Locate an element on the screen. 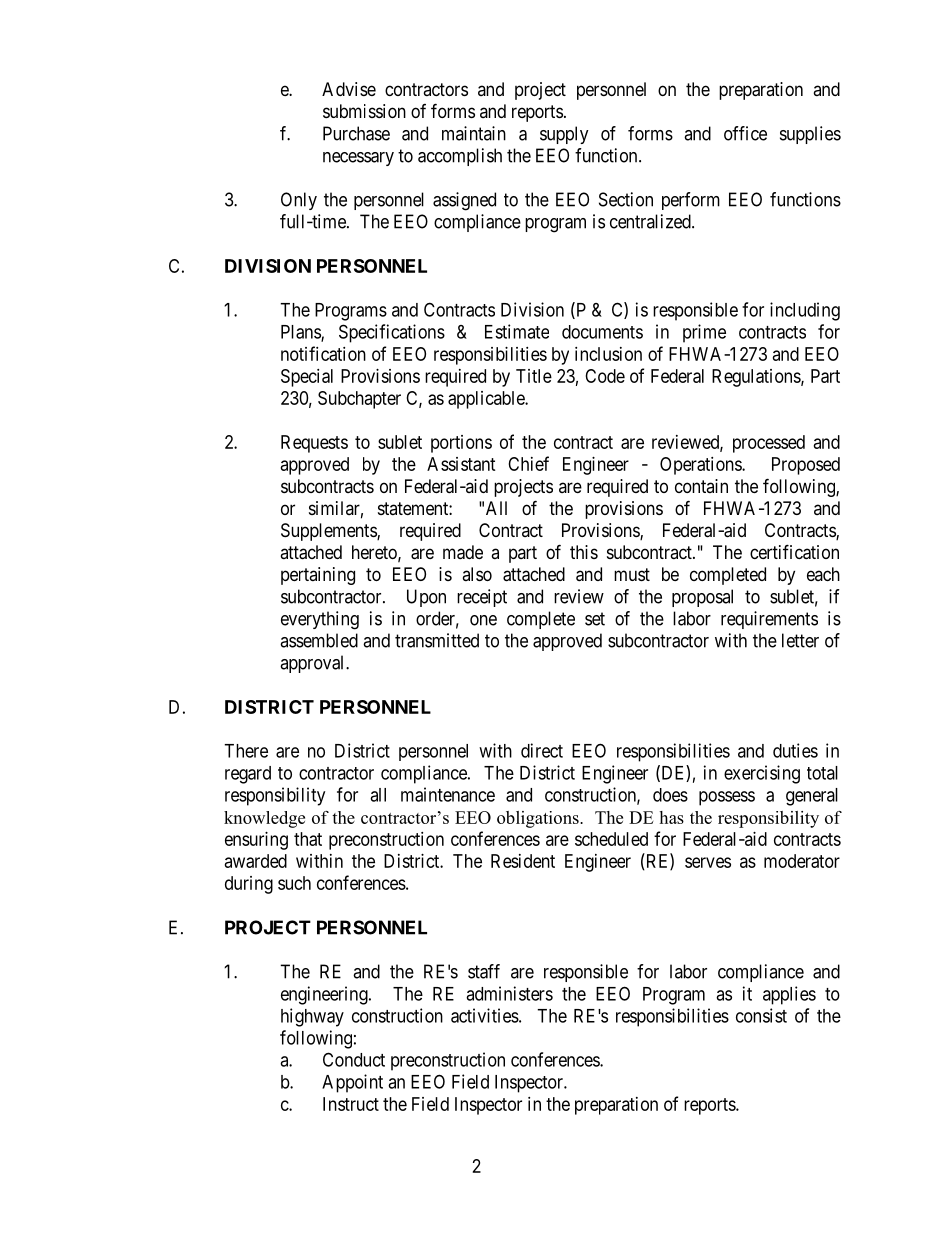  Plans is located at coordinates (301, 333).
